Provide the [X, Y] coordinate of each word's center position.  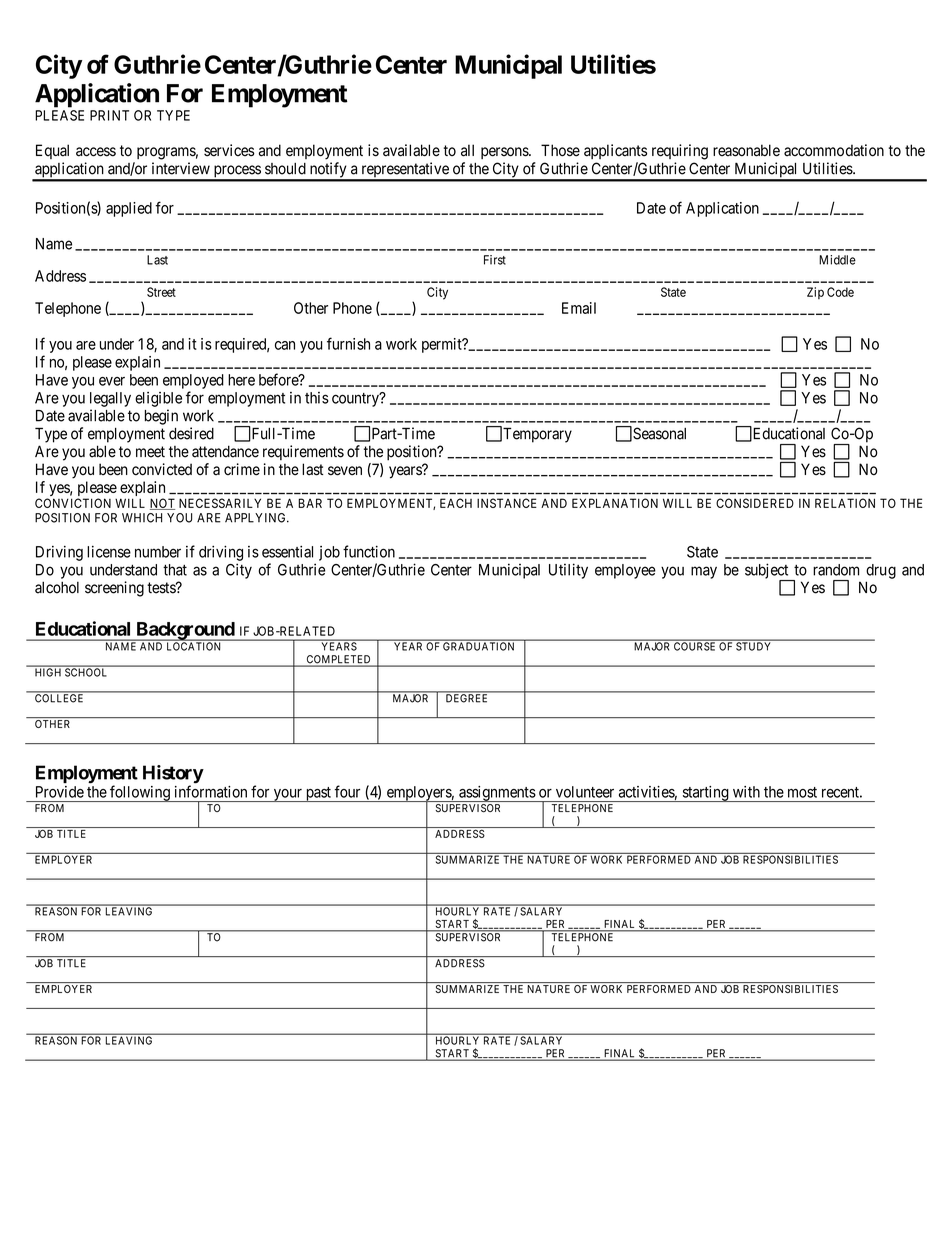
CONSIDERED [755, 503]
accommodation [834, 150]
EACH [456, 503]
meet [150, 452]
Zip [815, 293]
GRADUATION [478, 646]
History [173, 775]
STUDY [753, 646]
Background [185, 631]
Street [161, 292]
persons [505, 153]
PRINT [109, 115]
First [495, 260]
